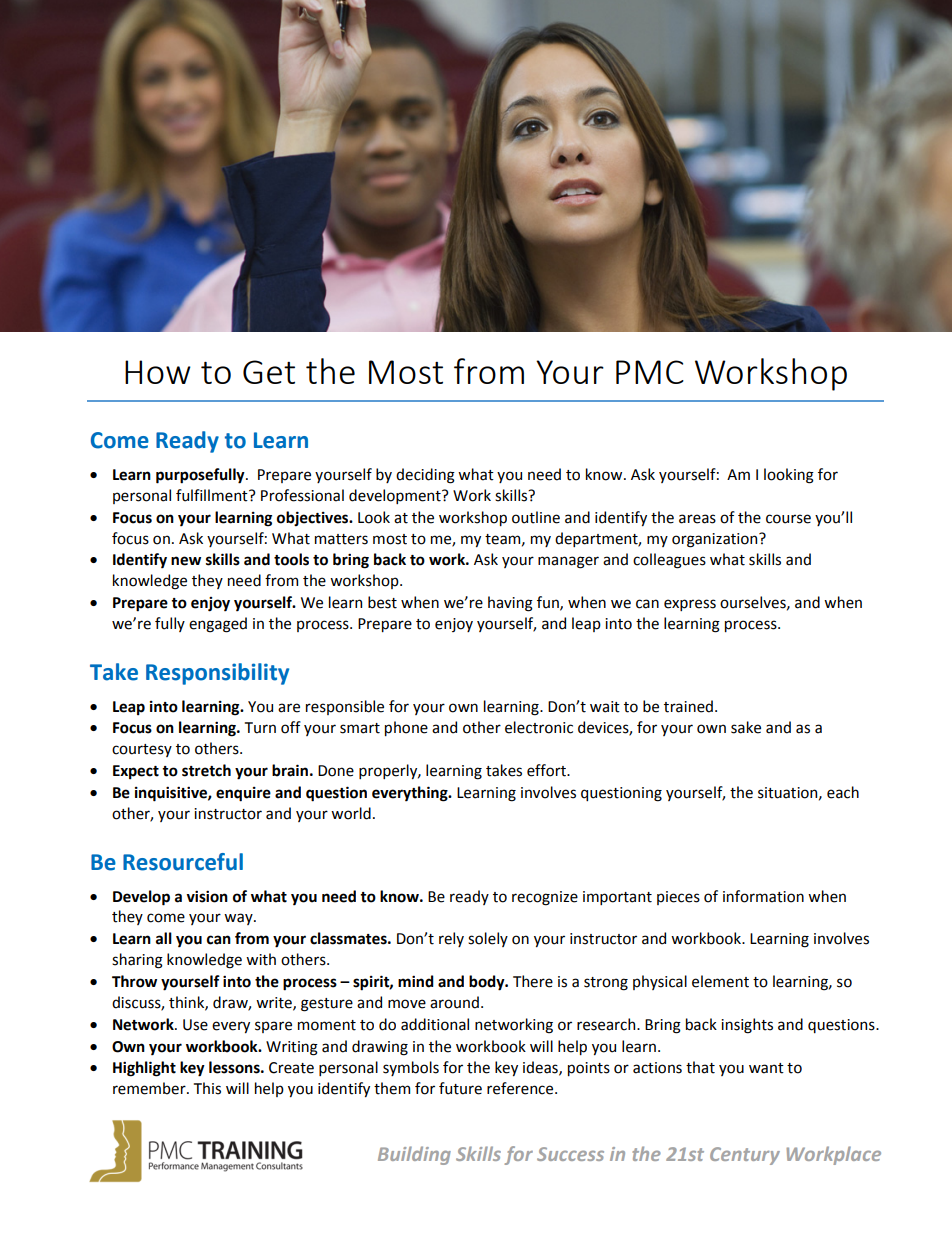  What do you see at coordinates (460, 1088) in the image?
I see `future` at bounding box center [460, 1088].
